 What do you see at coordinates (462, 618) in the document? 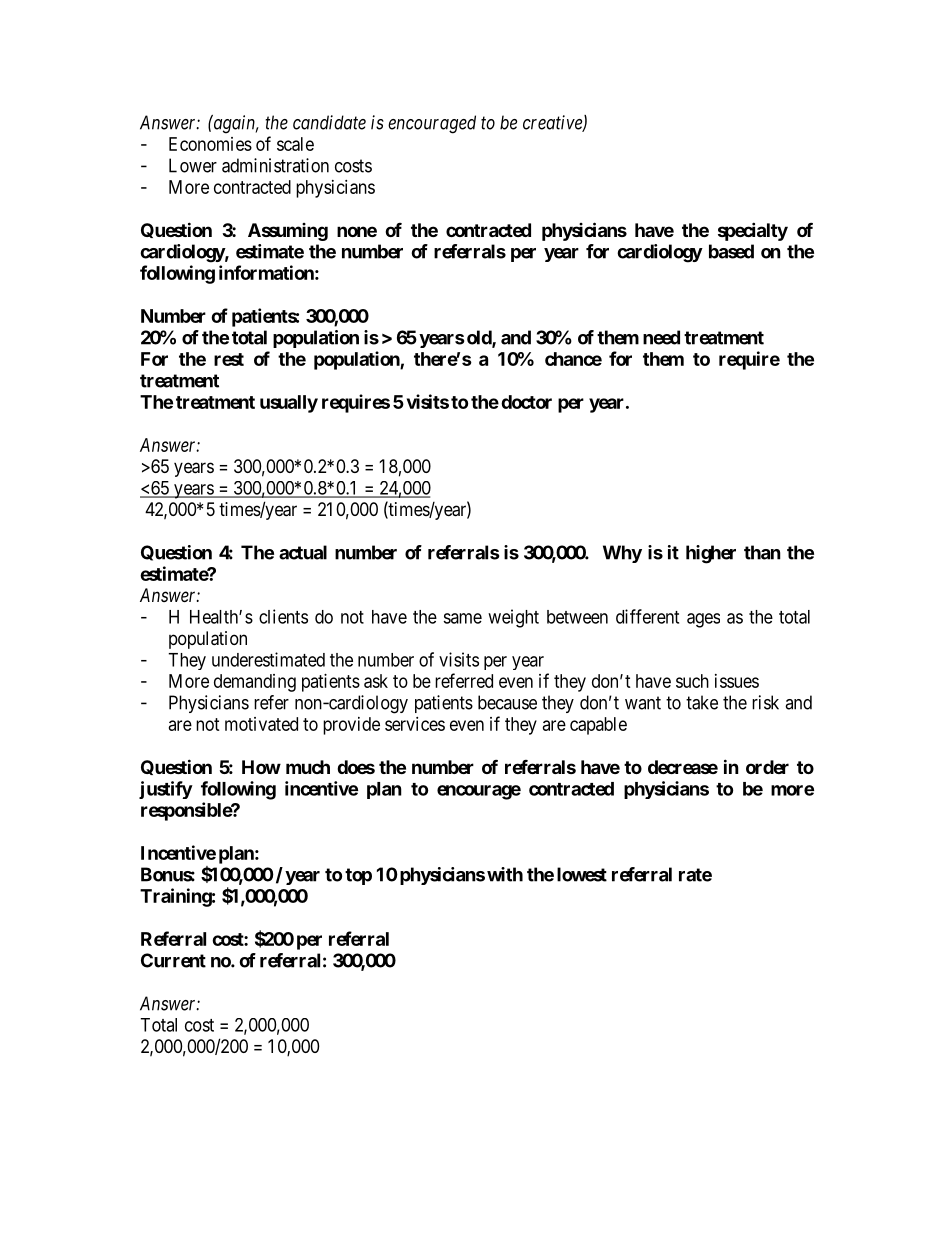
I see `same` at bounding box center [462, 618].
